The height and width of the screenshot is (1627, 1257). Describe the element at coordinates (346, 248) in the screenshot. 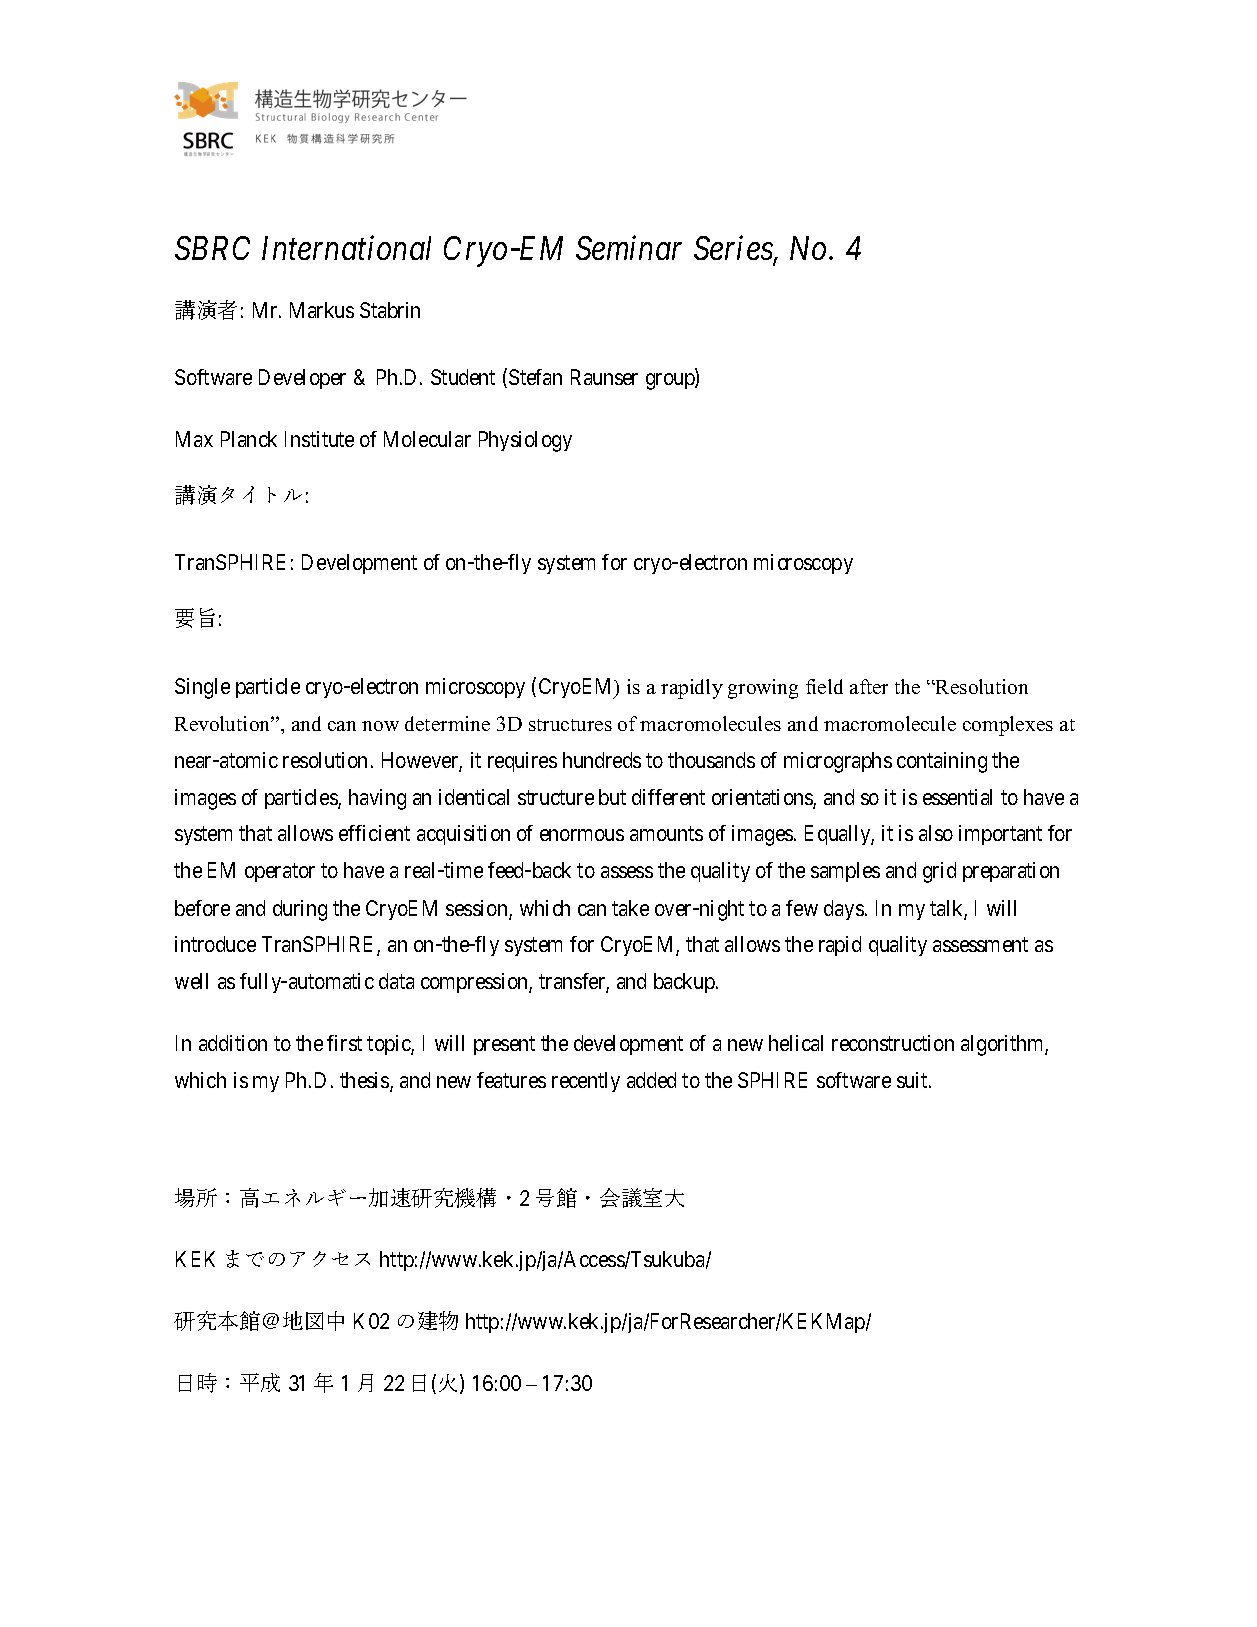

I see `International` at that location.
